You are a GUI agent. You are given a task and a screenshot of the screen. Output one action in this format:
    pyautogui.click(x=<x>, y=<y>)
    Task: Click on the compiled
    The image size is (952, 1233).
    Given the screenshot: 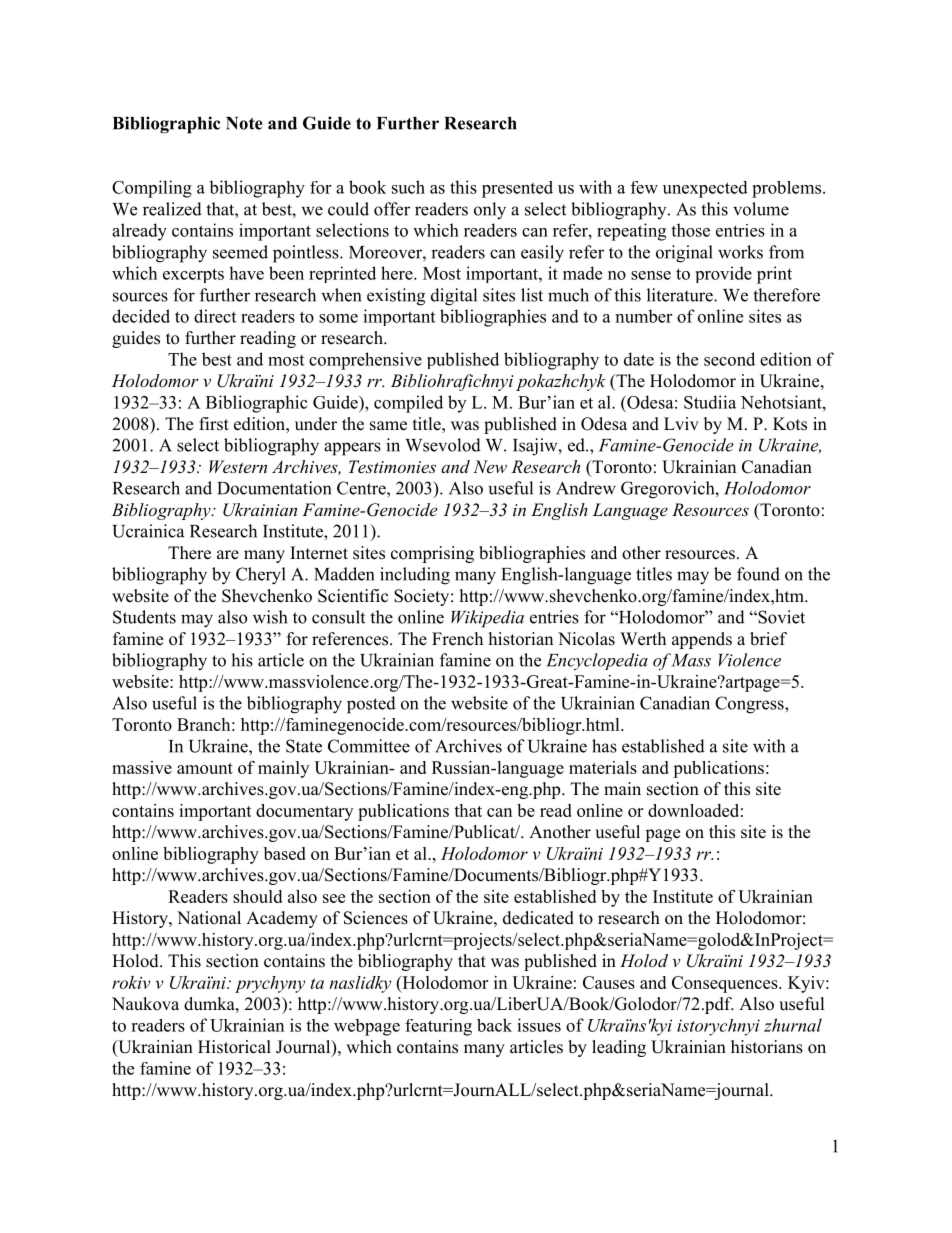 What is the action you would take?
    pyautogui.click(x=408, y=404)
